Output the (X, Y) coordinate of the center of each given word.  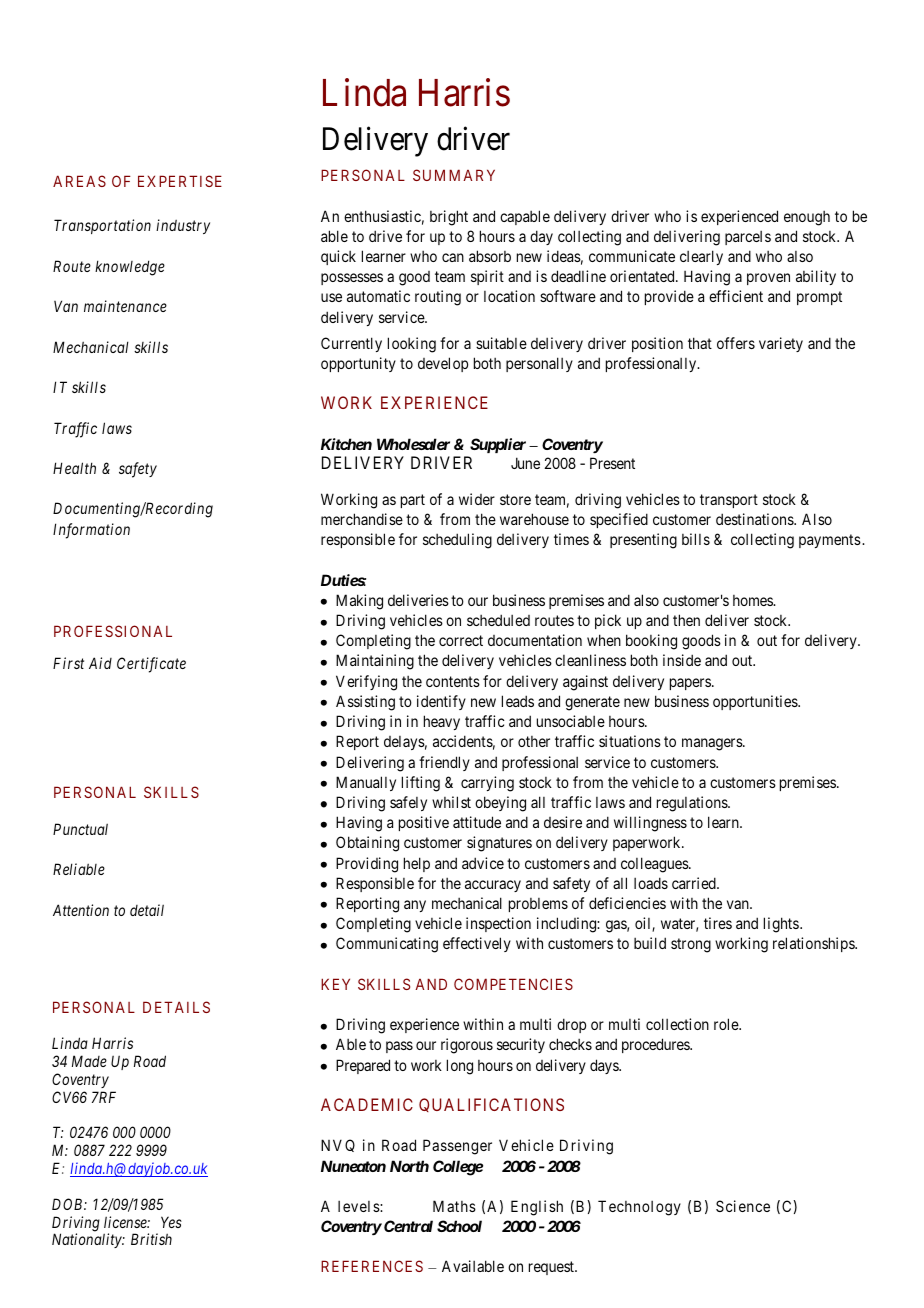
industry (183, 226)
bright (449, 218)
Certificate (151, 665)
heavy (442, 722)
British (151, 1239)
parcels (748, 238)
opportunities (756, 702)
